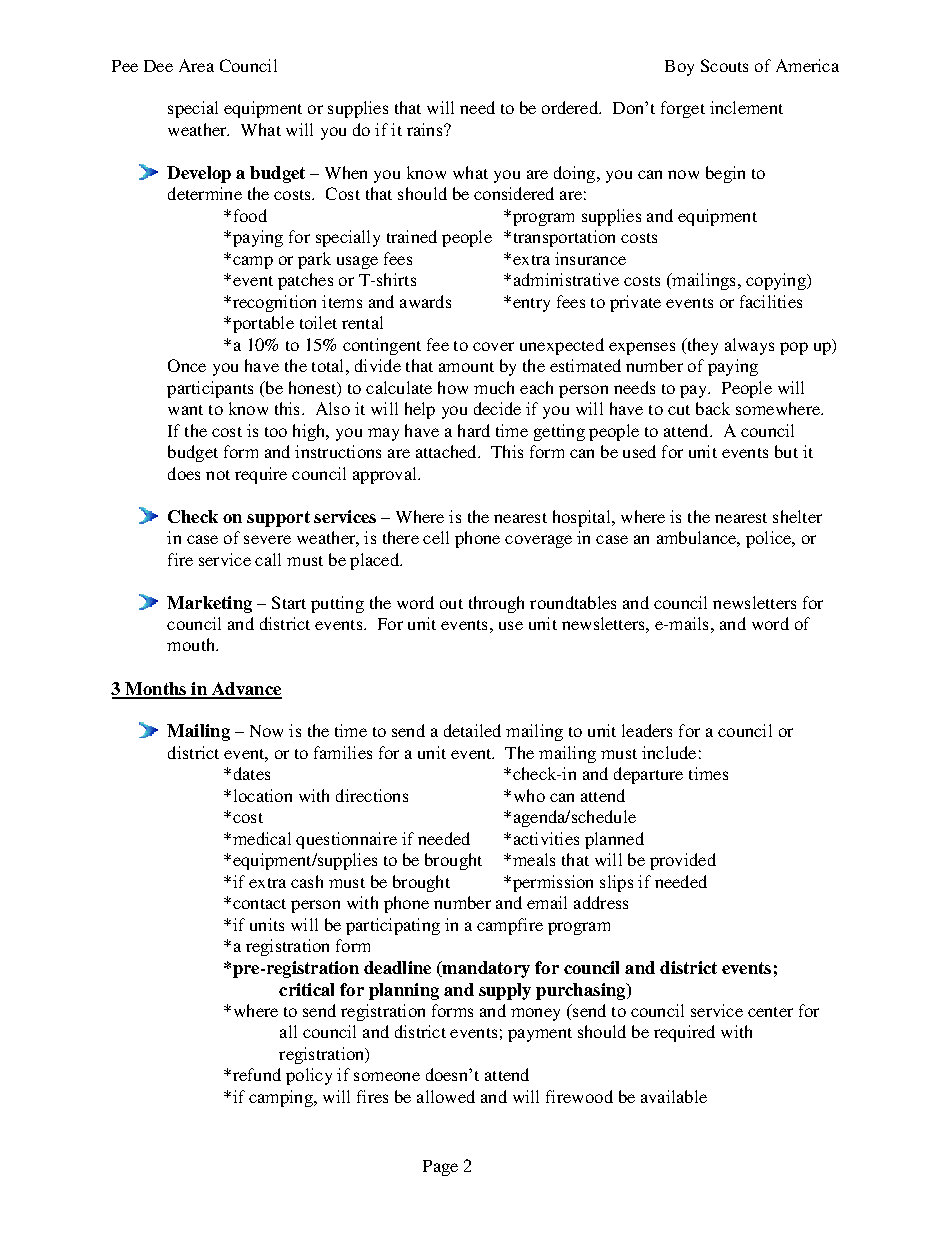  What do you see at coordinates (426, 129) in the document?
I see `rains` at bounding box center [426, 129].
